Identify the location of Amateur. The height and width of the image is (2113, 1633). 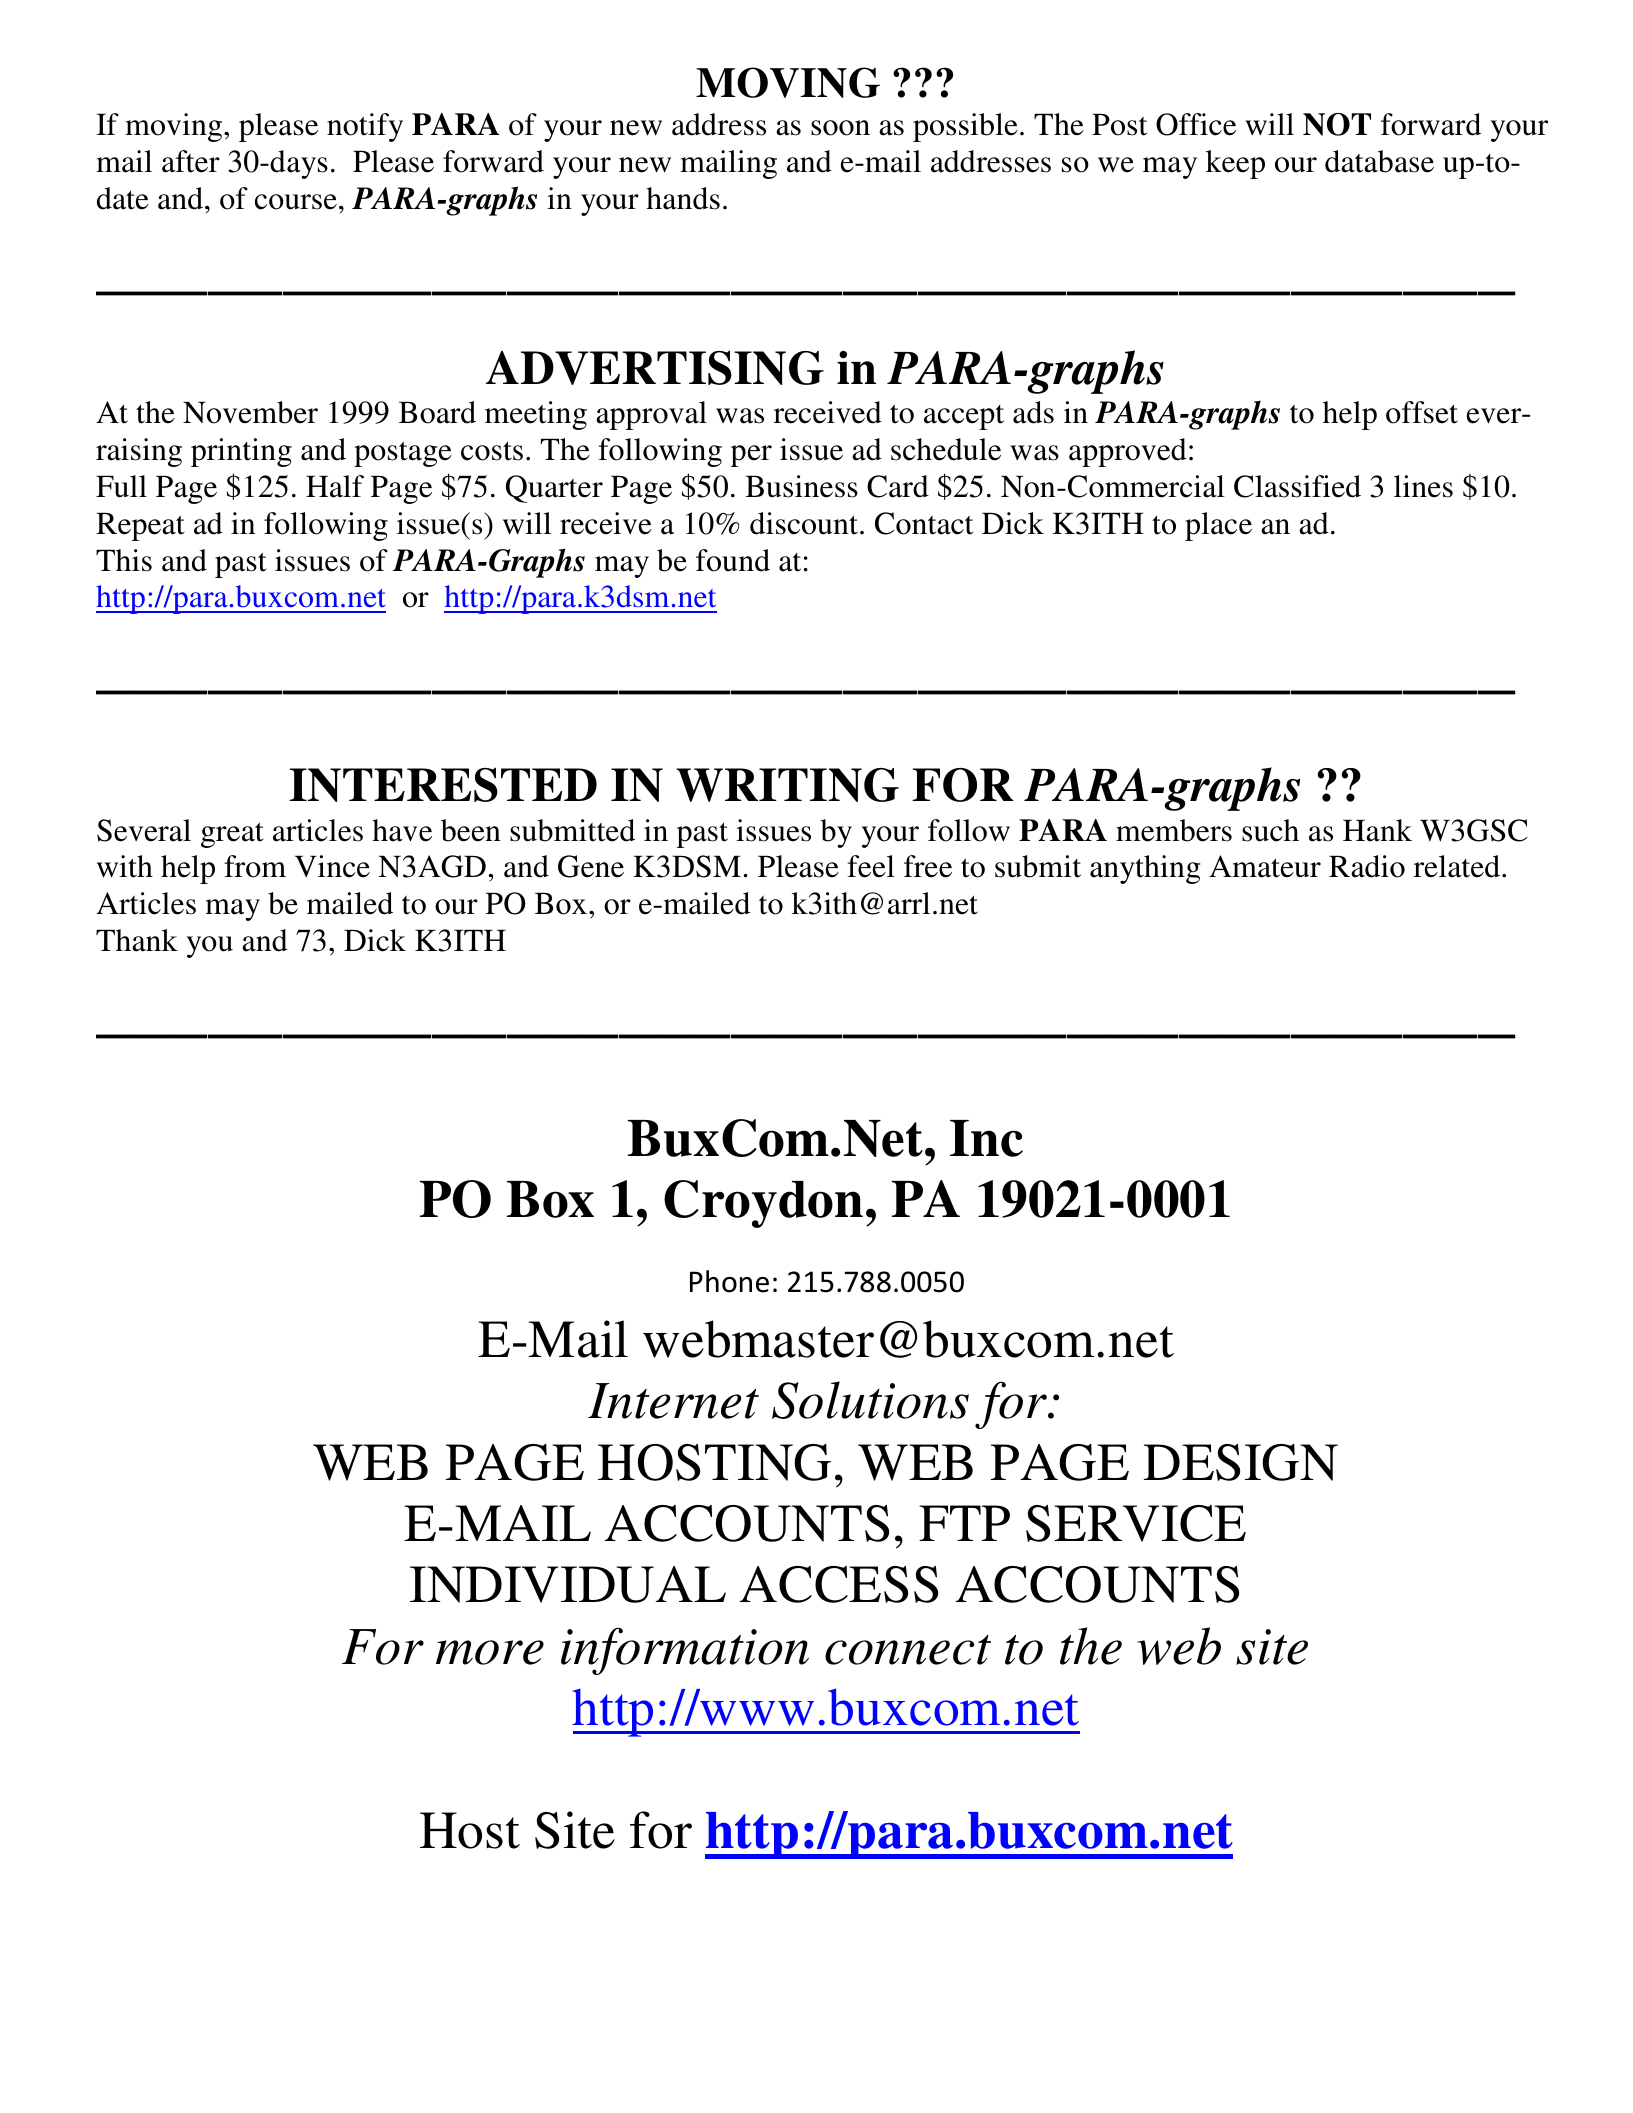
(1265, 866).
